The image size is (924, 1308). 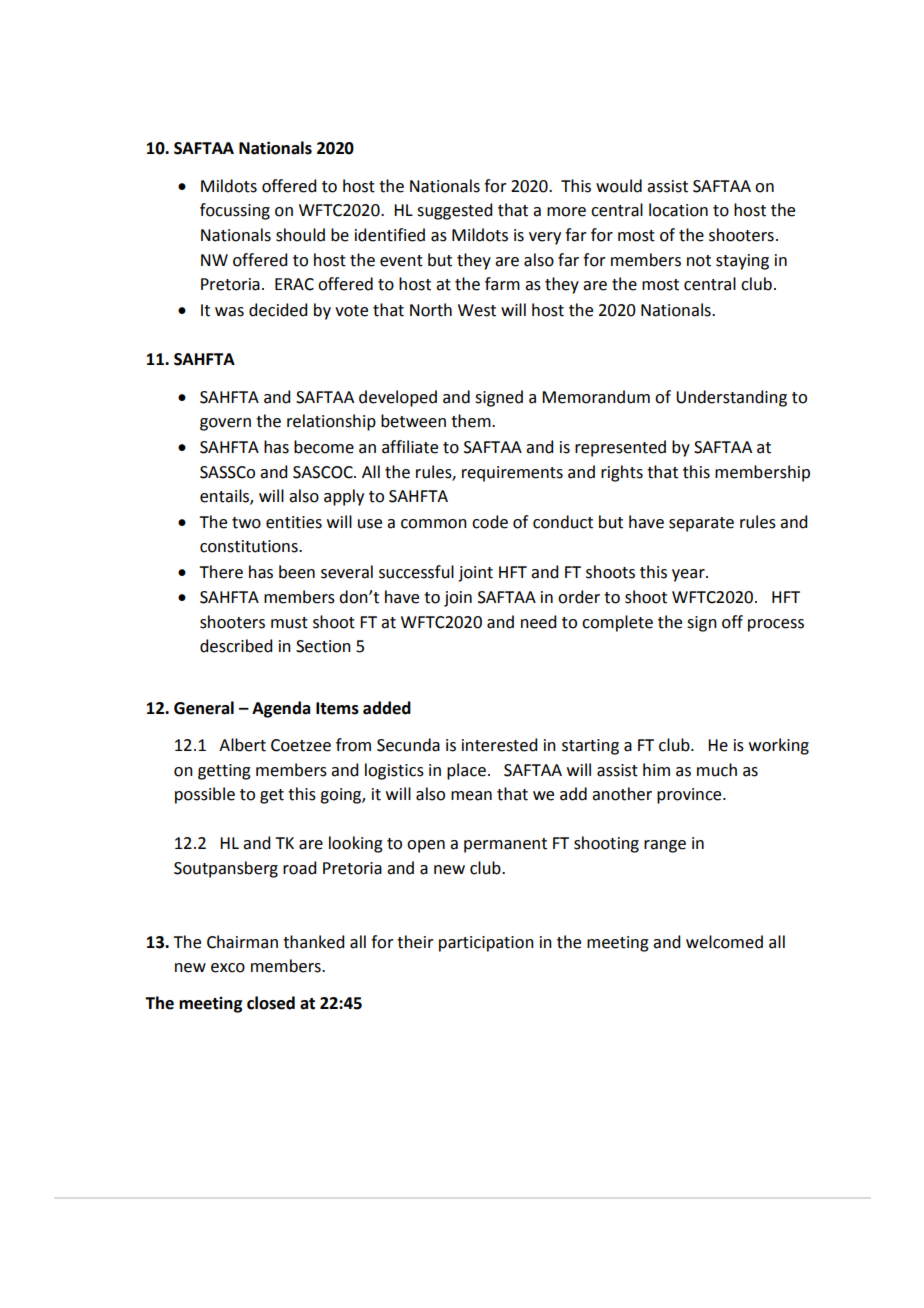 What do you see at coordinates (454, 211) in the document?
I see `suggested` at bounding box center [454, 211].
